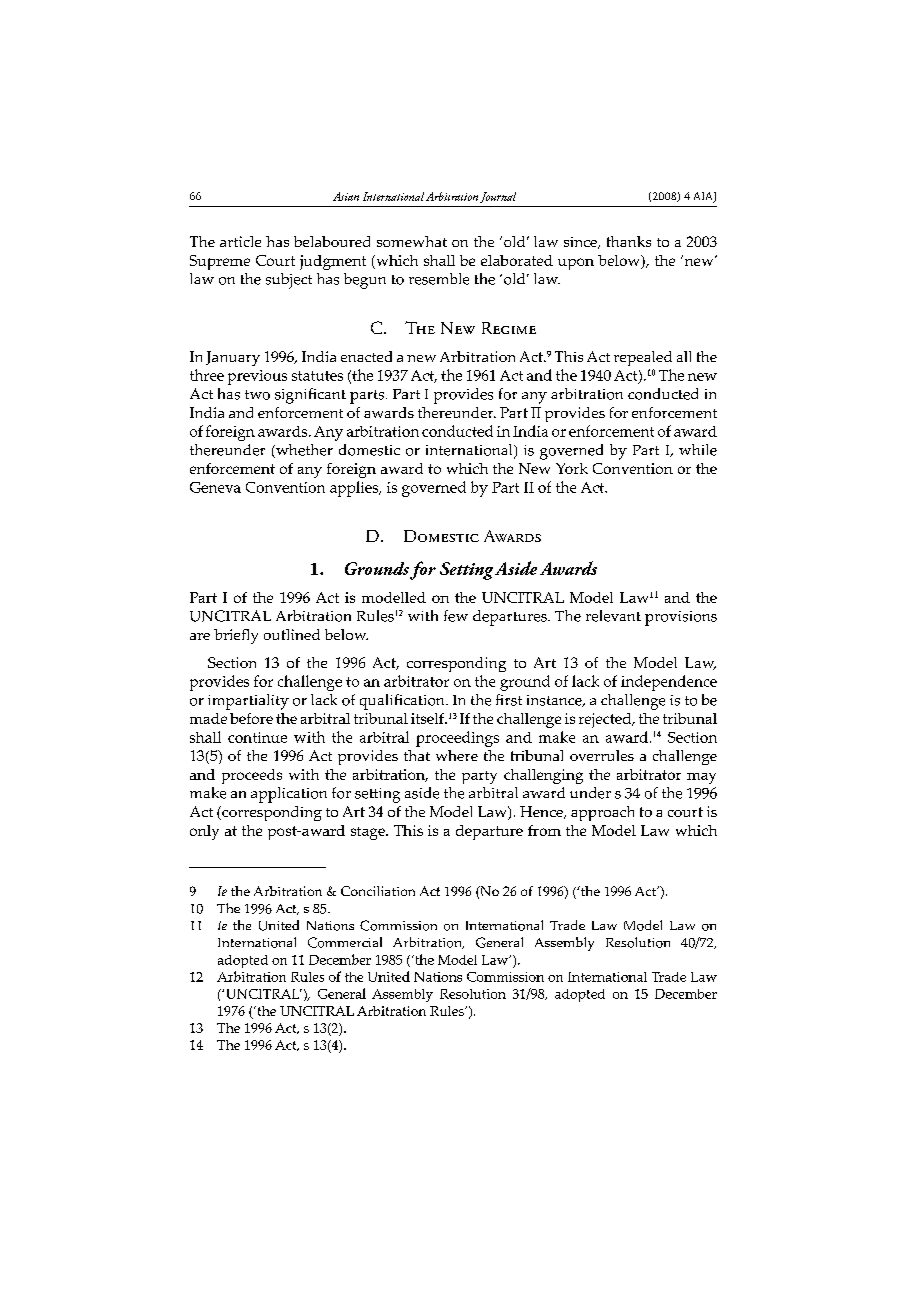 The height and width of the screenshot is (1308, 924). What do you see at coordinates (369, 450) in the screenshot?
I see `domestic` at bounding box center [369, 450].
